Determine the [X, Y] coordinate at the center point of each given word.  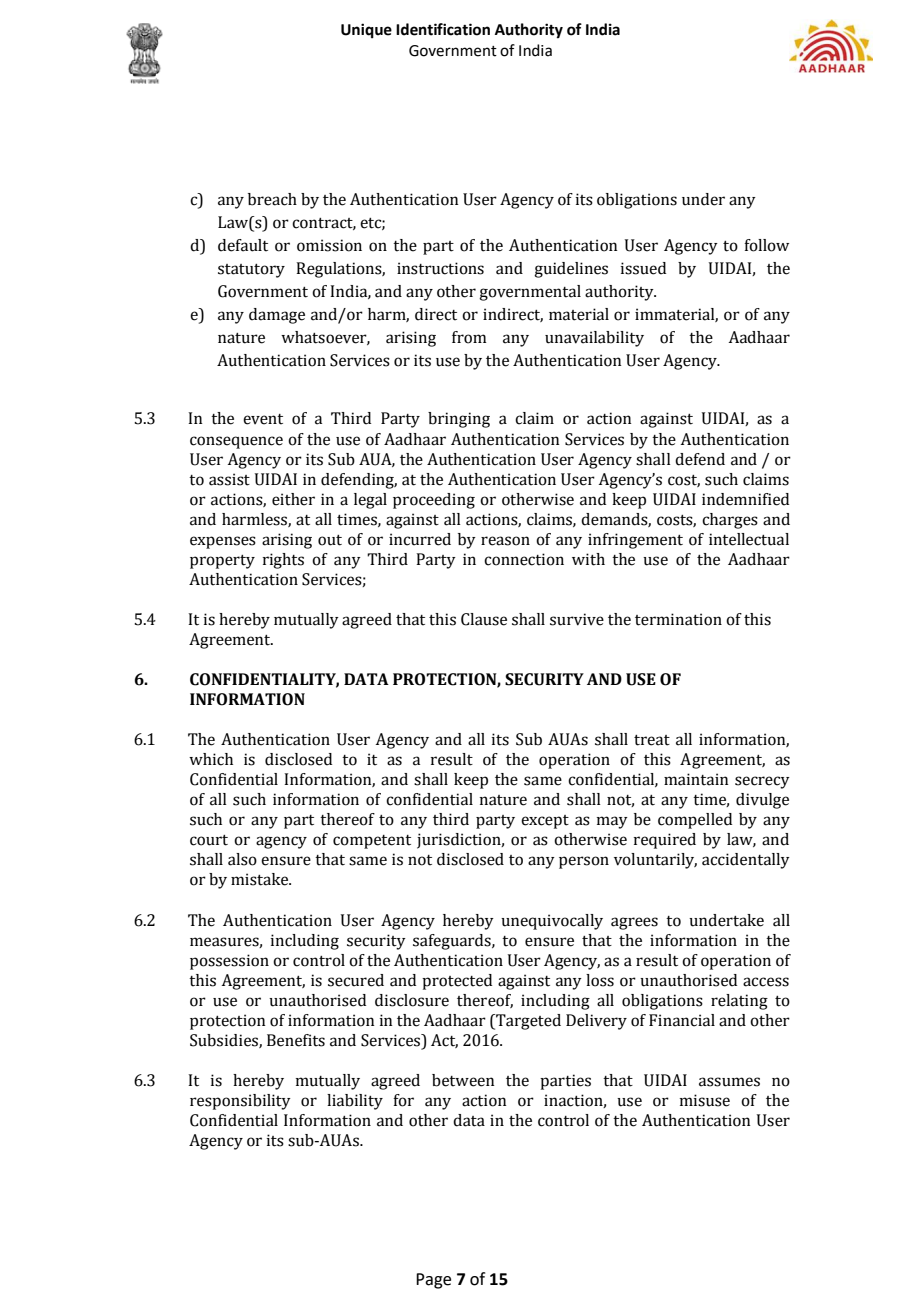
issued [643, 268]
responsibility [240, 1102]
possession [229, 962]
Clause [484, 619]
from [469, 337]
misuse [705, 1100]
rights [283, 561]
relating [739, 1002]
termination [678, 619]
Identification [443, 29]
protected [457, 982]
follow [766, 245]
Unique [366, 31]
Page [433, 1281]
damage [277, 316]
